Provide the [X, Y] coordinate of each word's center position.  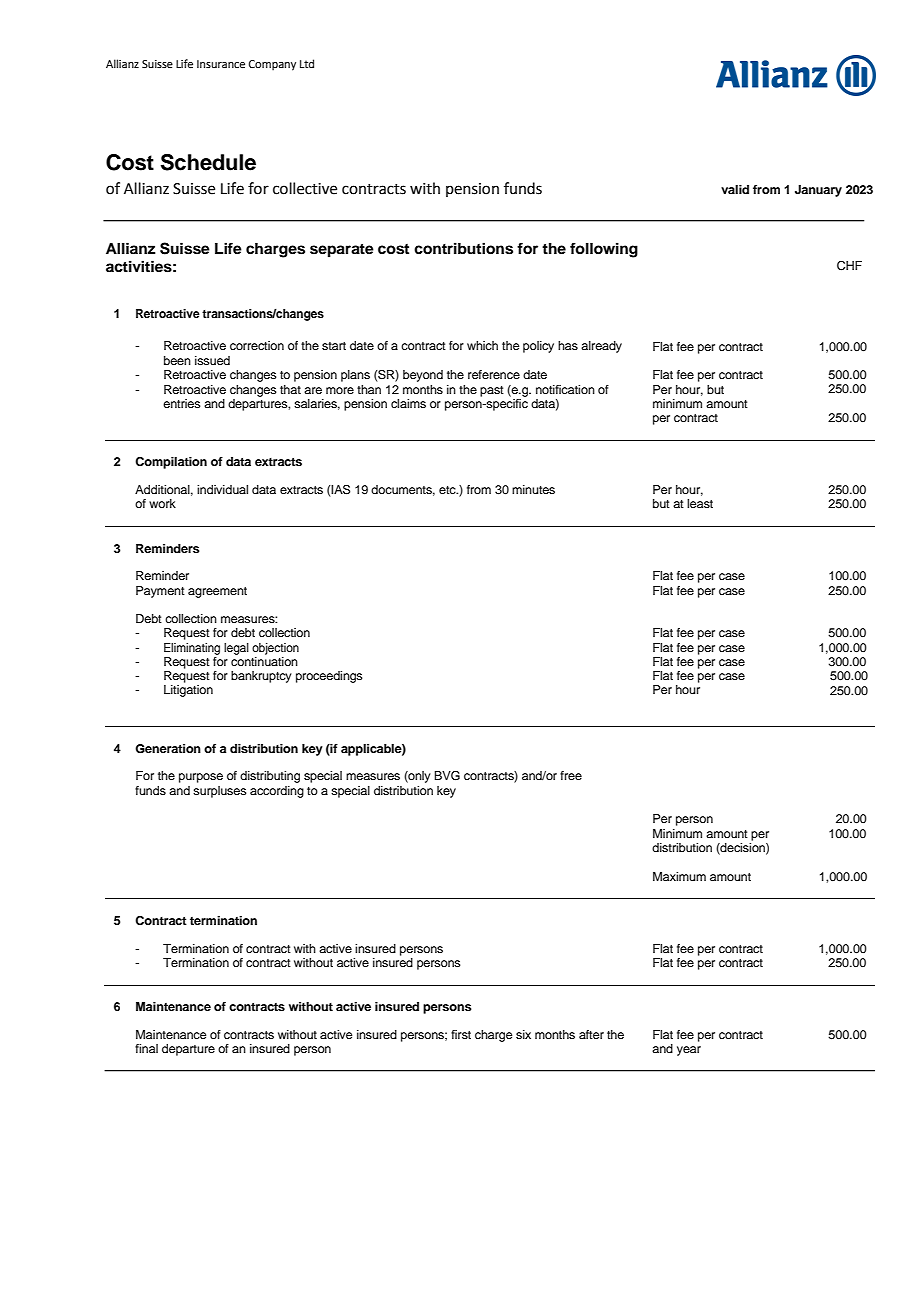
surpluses [220, 792]
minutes [533, 489]
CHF [849, 266]
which [482, 345]
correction [257, 345]
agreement [217, 592]
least [700, 503]
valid [735, 189]
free [571, 775]
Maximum [679, 876]
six [523, 1034]
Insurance [221, 64]
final [146, 1048]
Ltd [307, 63]
